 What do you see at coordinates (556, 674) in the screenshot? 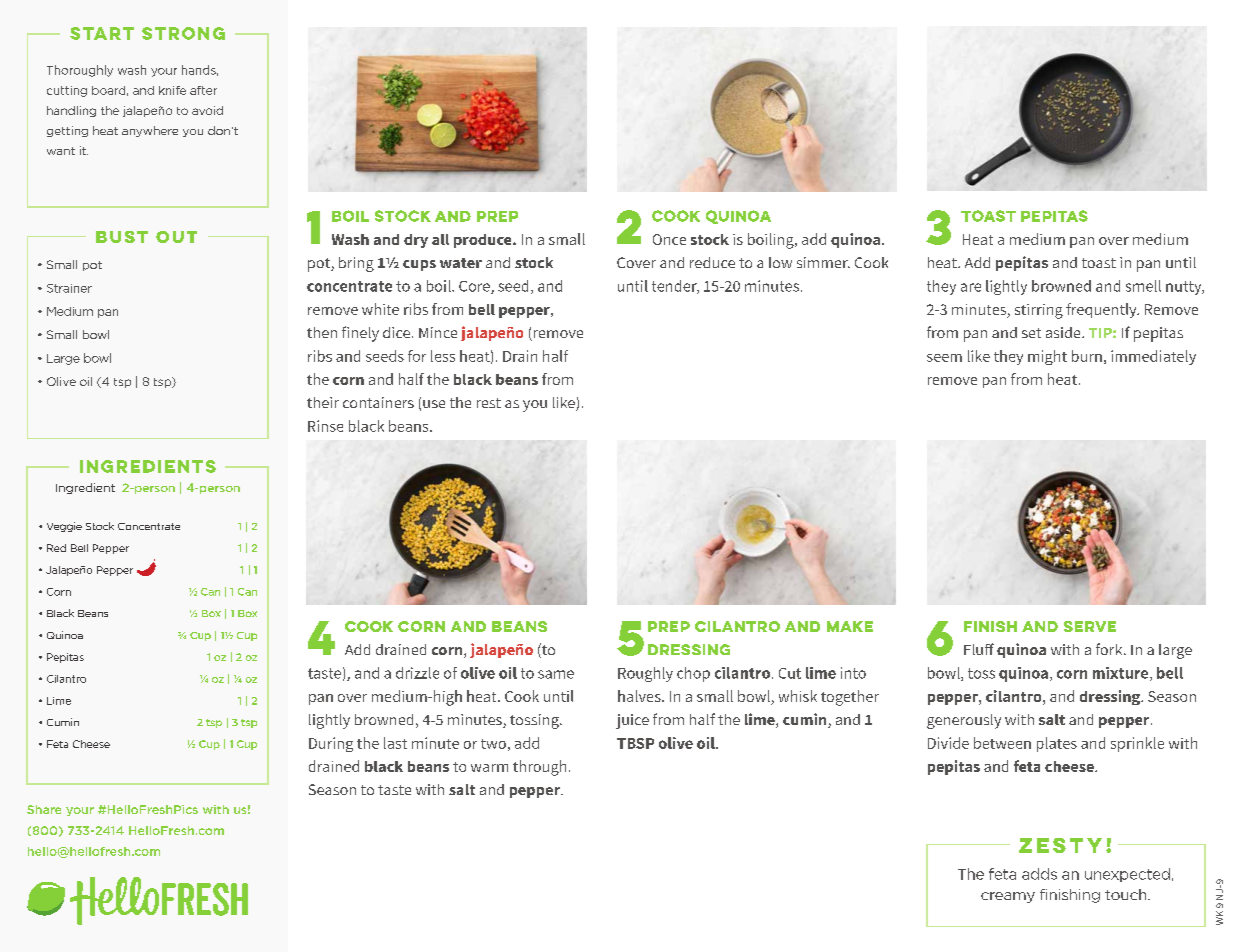
I see `same` at bounding box center [556, 674].
